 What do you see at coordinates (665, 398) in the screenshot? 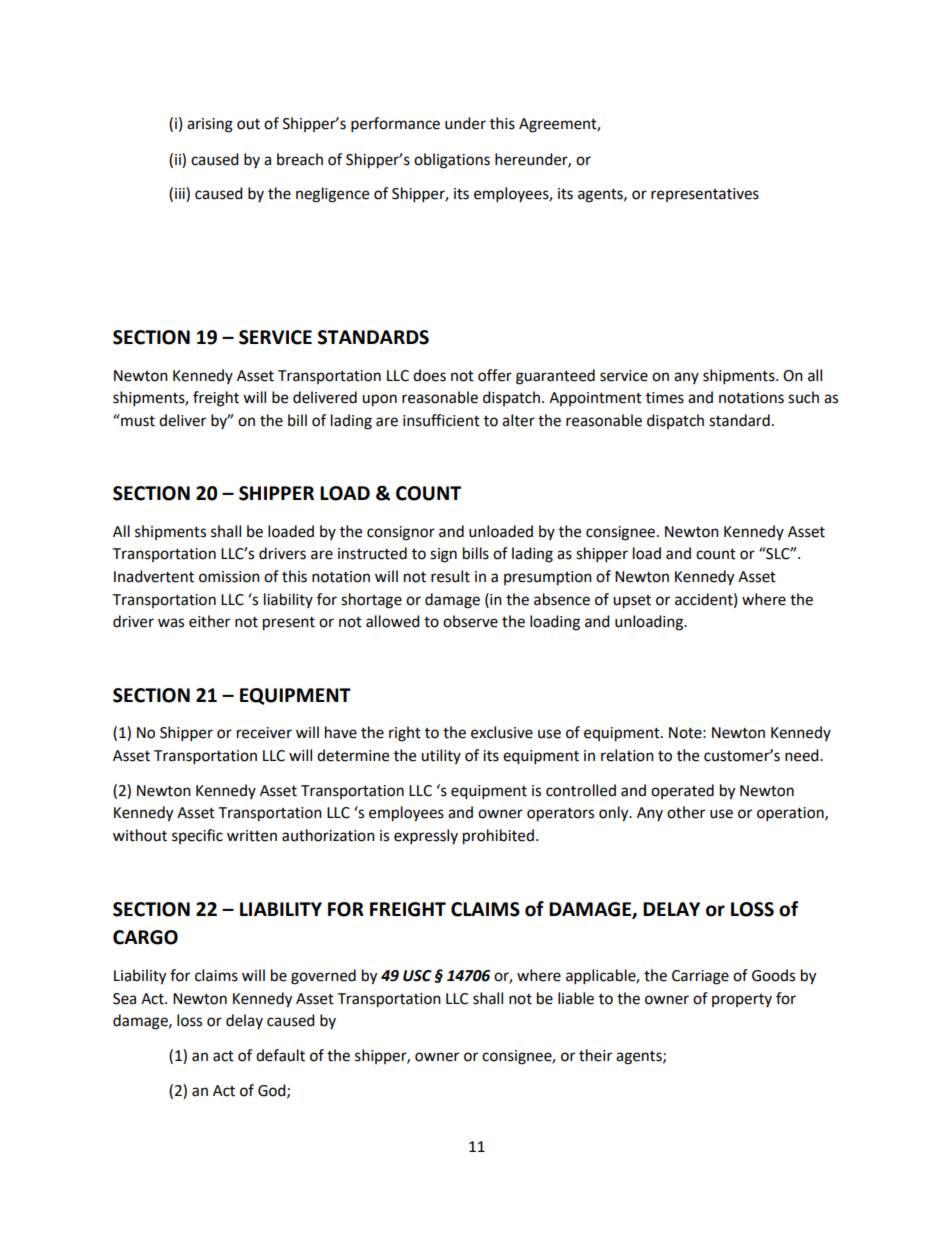
I see `times` at bounding box center [665, 398].
